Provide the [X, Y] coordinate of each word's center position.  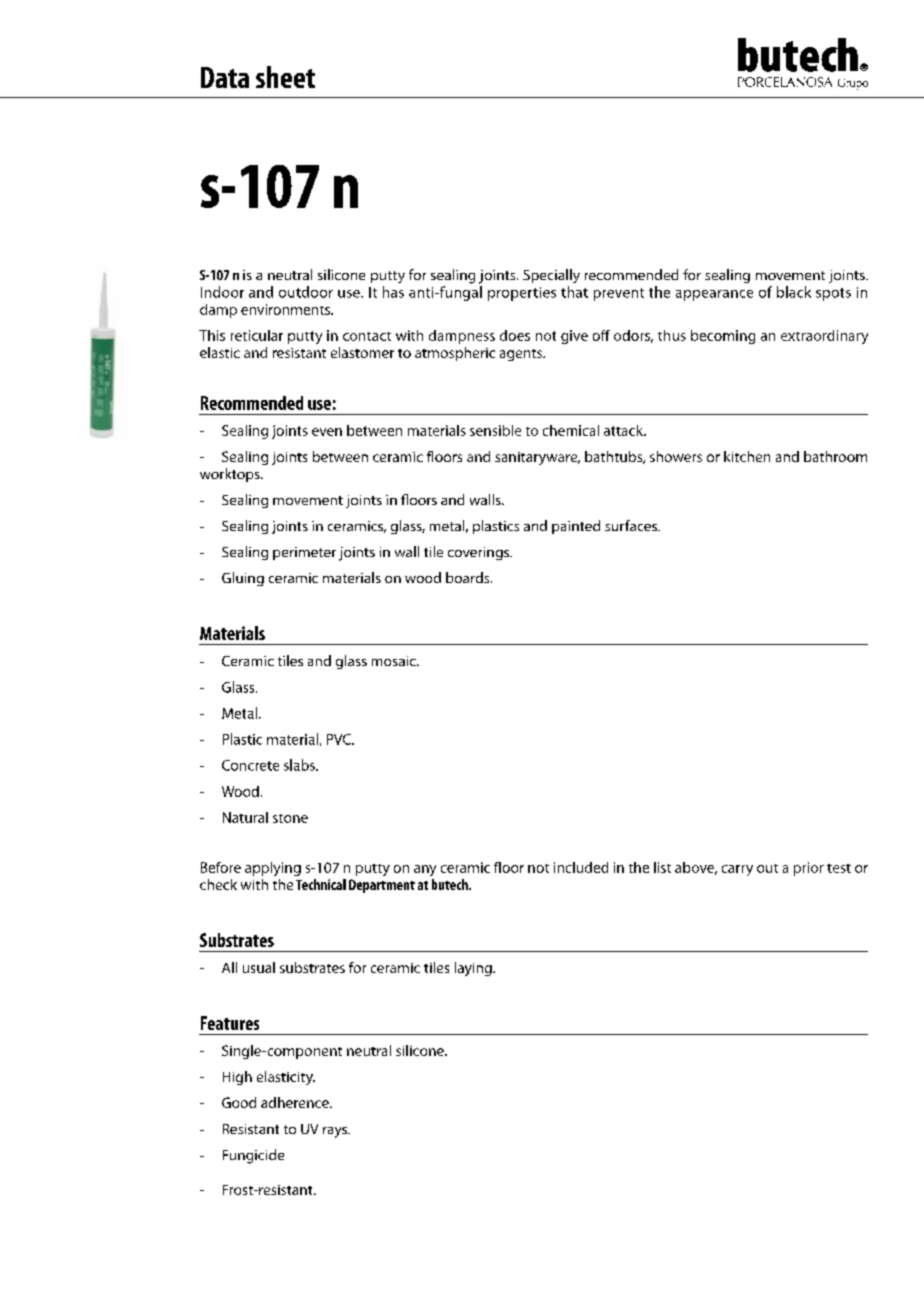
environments [287, 309]
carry [737, 870]
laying [474, 969]
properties [522, 294]
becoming [723, 337]
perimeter [304, 553]
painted [576, 527]
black [794, 292]
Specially [551, 276]
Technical [321, 884]
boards [469, 577]
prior [809, 869]
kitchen [747, 456]
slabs [300, 765]
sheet [285, 77]
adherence [296, 1102]
